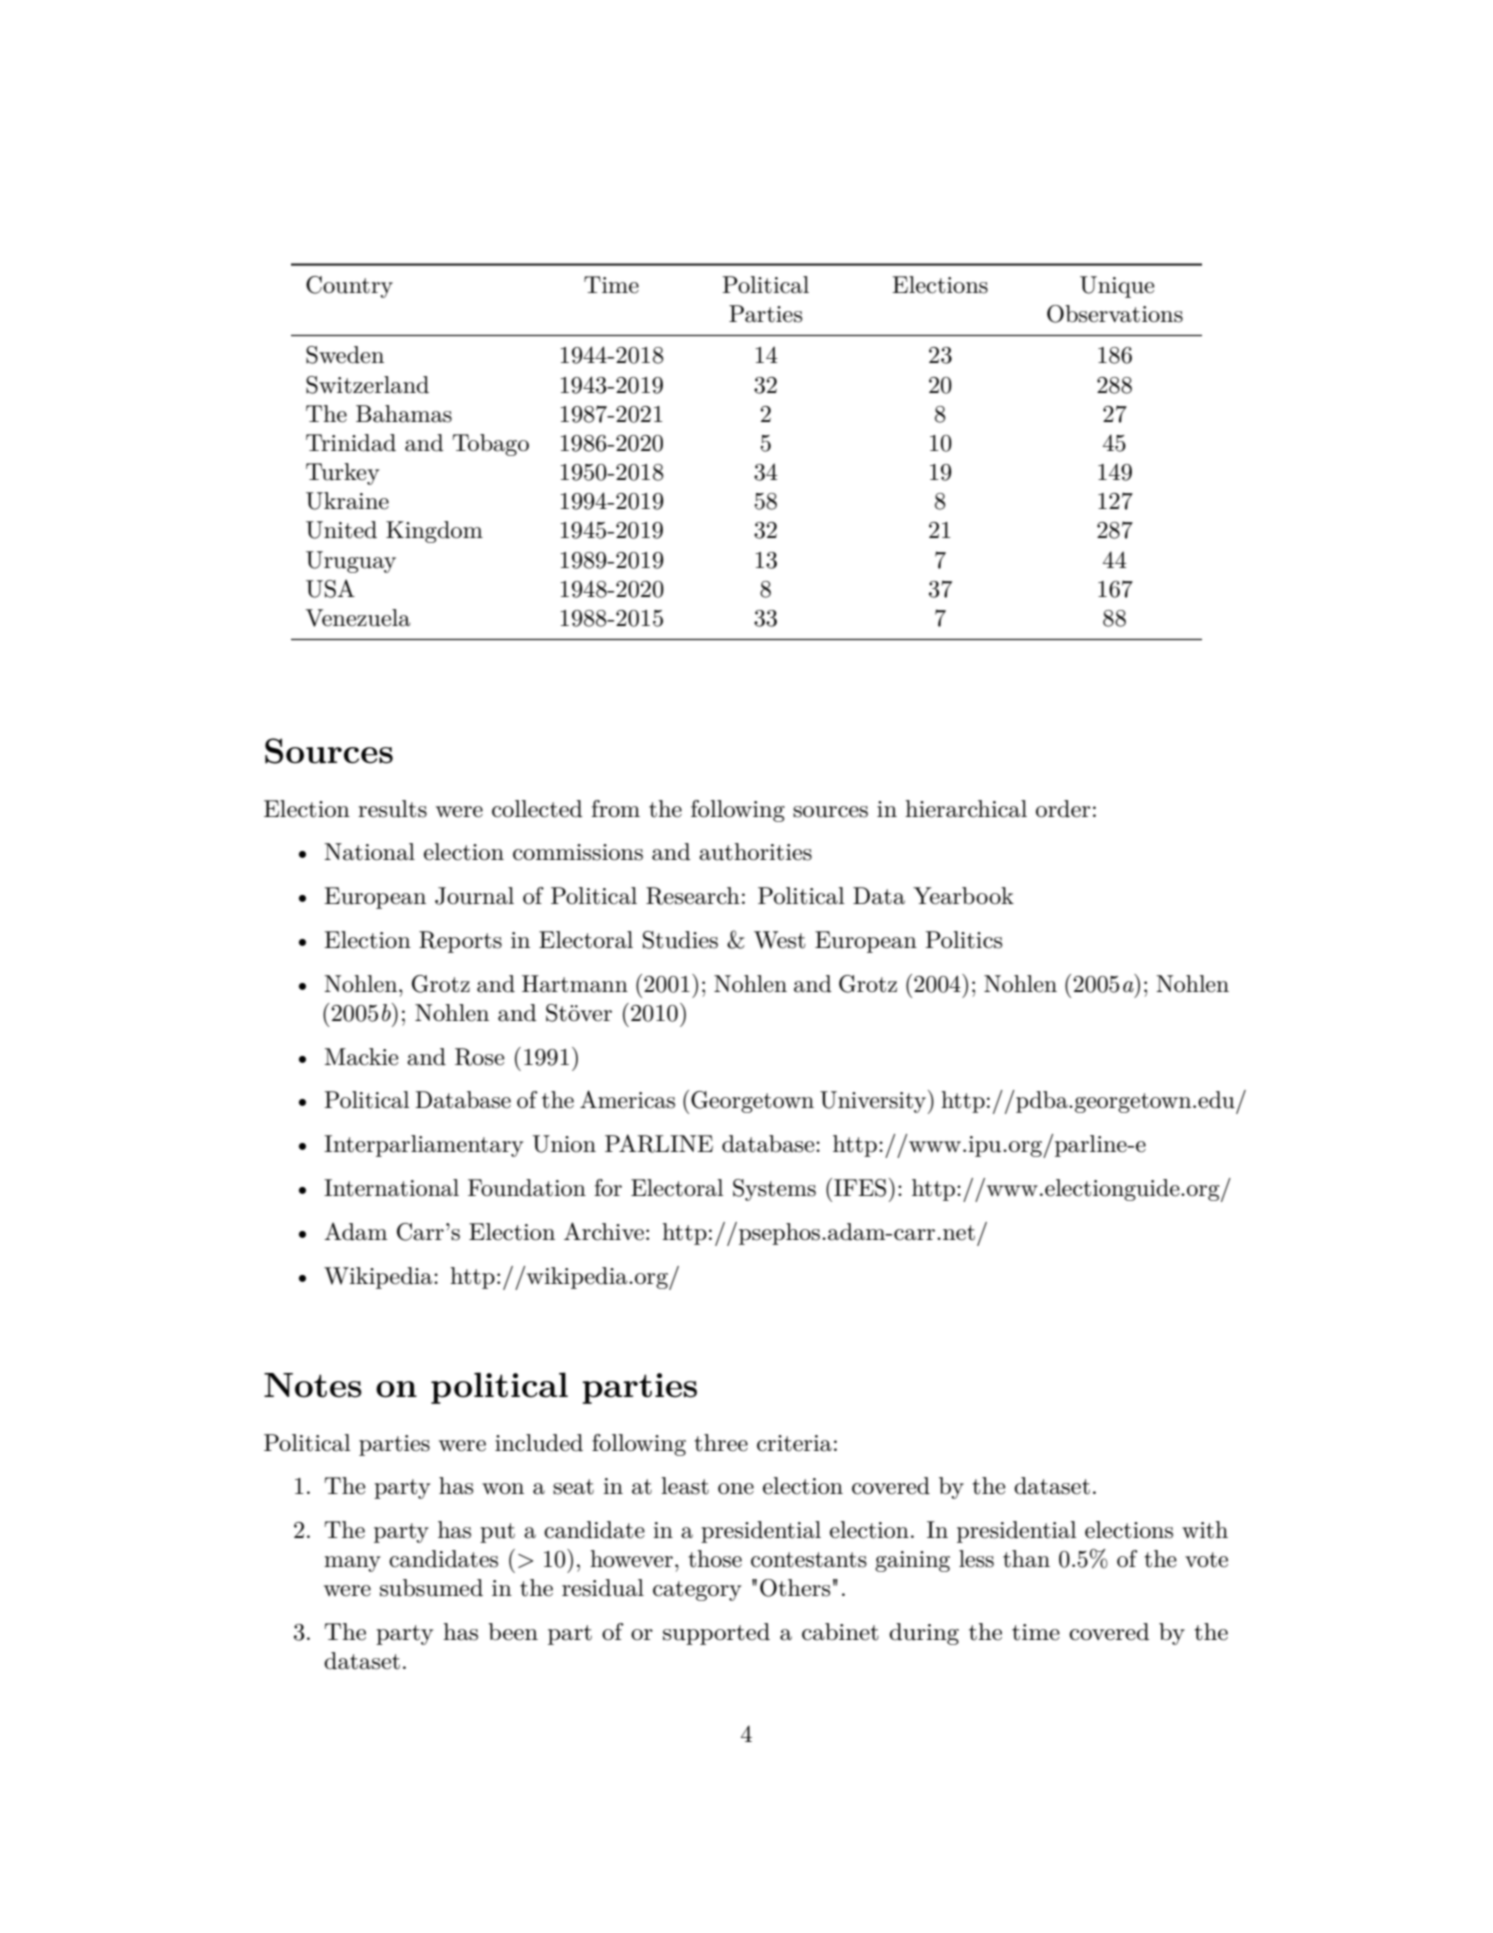  I want to click on Observations, so click(1115, 314).
